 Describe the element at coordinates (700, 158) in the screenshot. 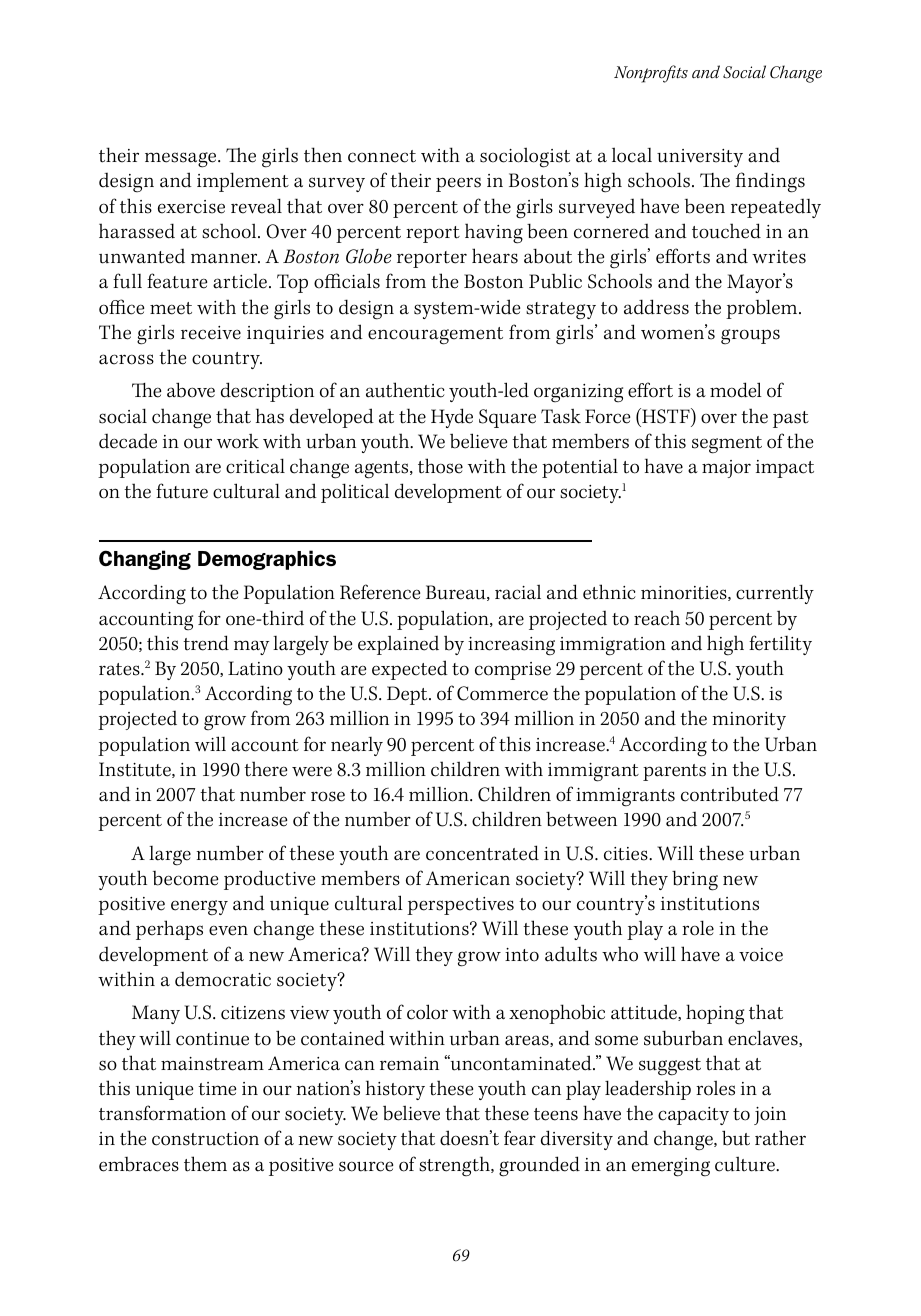

I see `university` at that location.
